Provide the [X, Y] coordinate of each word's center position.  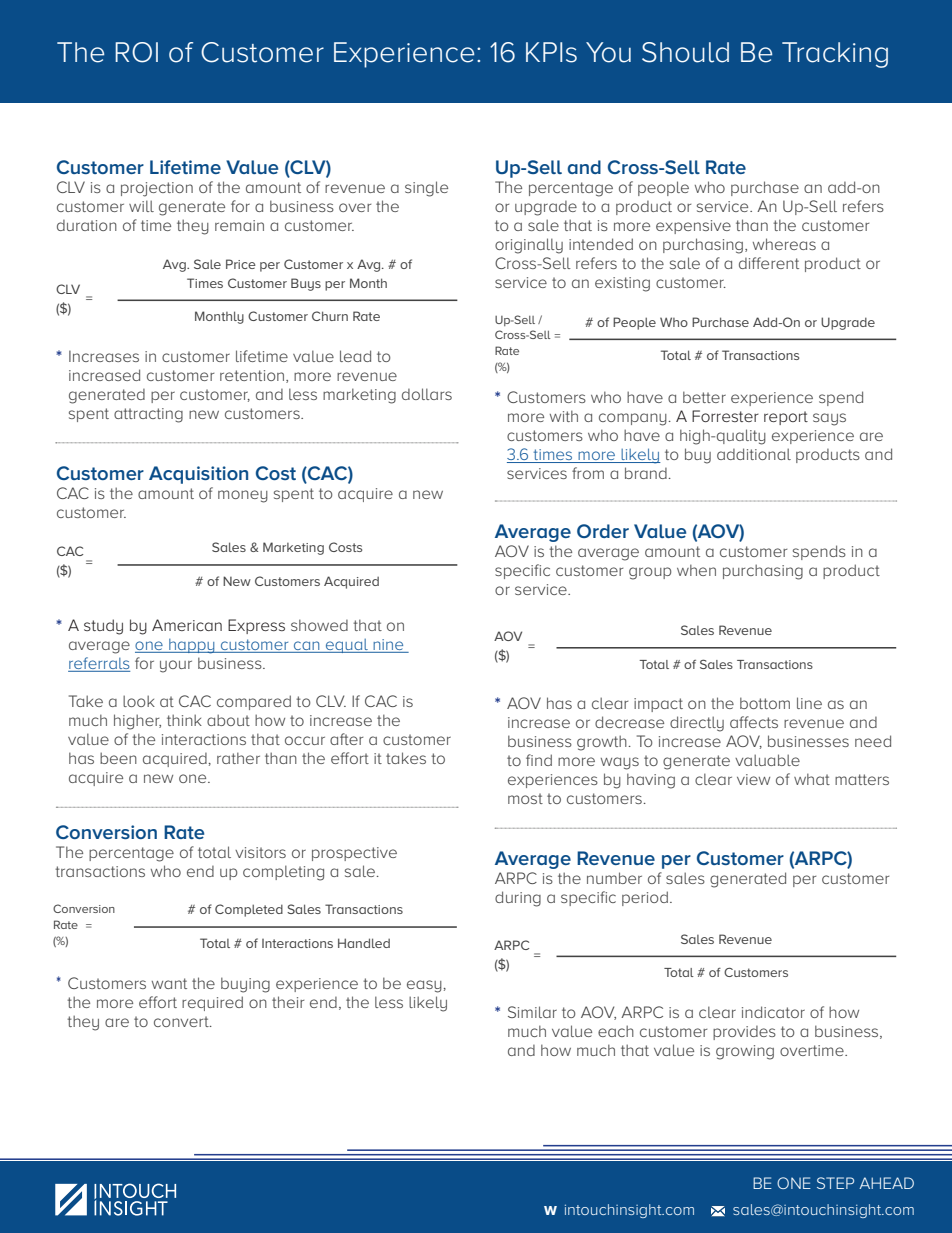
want [169, 983]
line [809, 703]
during [518, 899]
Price [241, 264]
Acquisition [198, 475]
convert [182, 1021]
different [769, 263]
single [426, 189]
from [588, 473]
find [539, 760]
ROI [136, 52]
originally [529, 246]
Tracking [835, 55]
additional [754, 454]
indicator [773, 1012]
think [184, 720]
